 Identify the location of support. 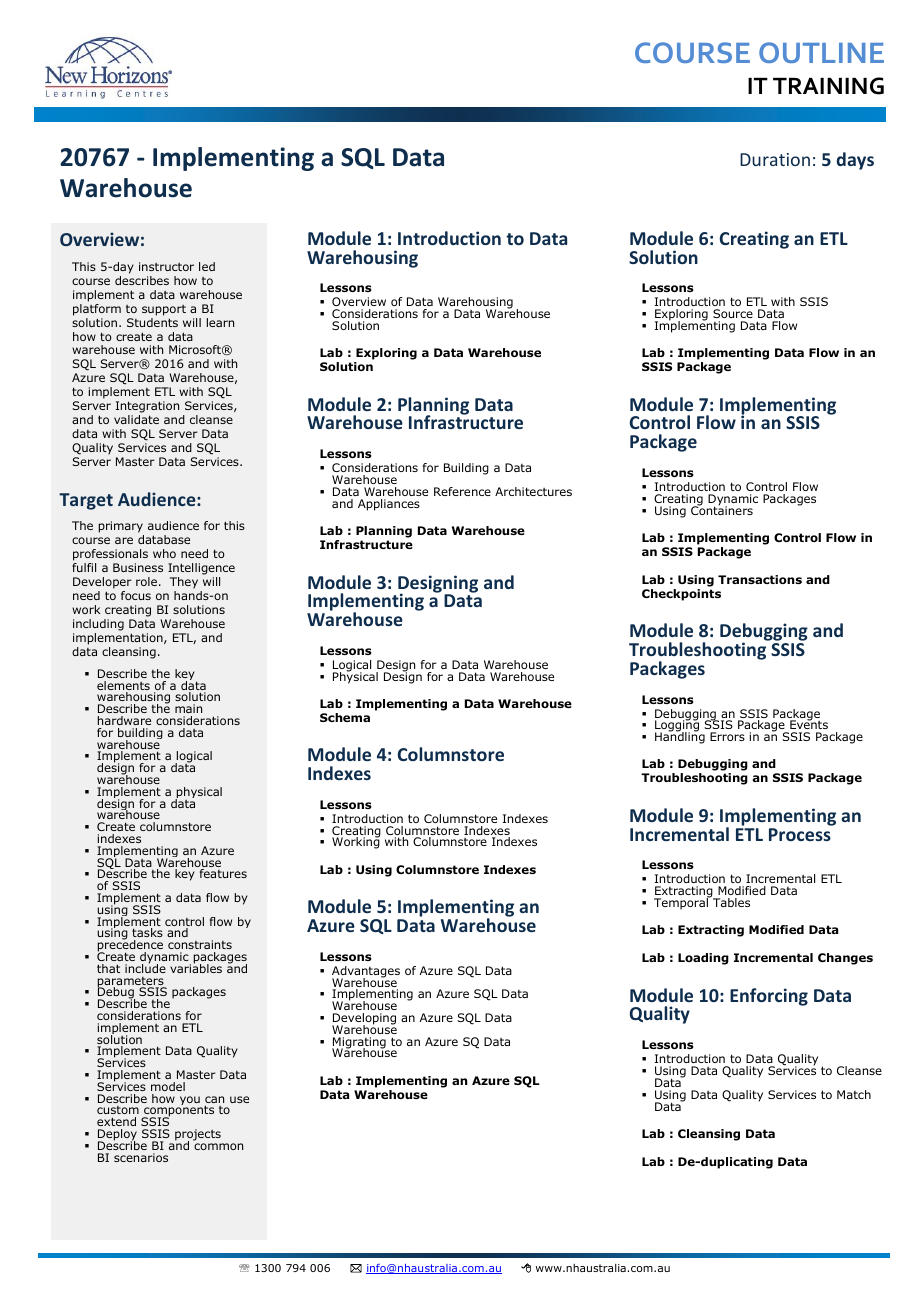
(164, 310).
